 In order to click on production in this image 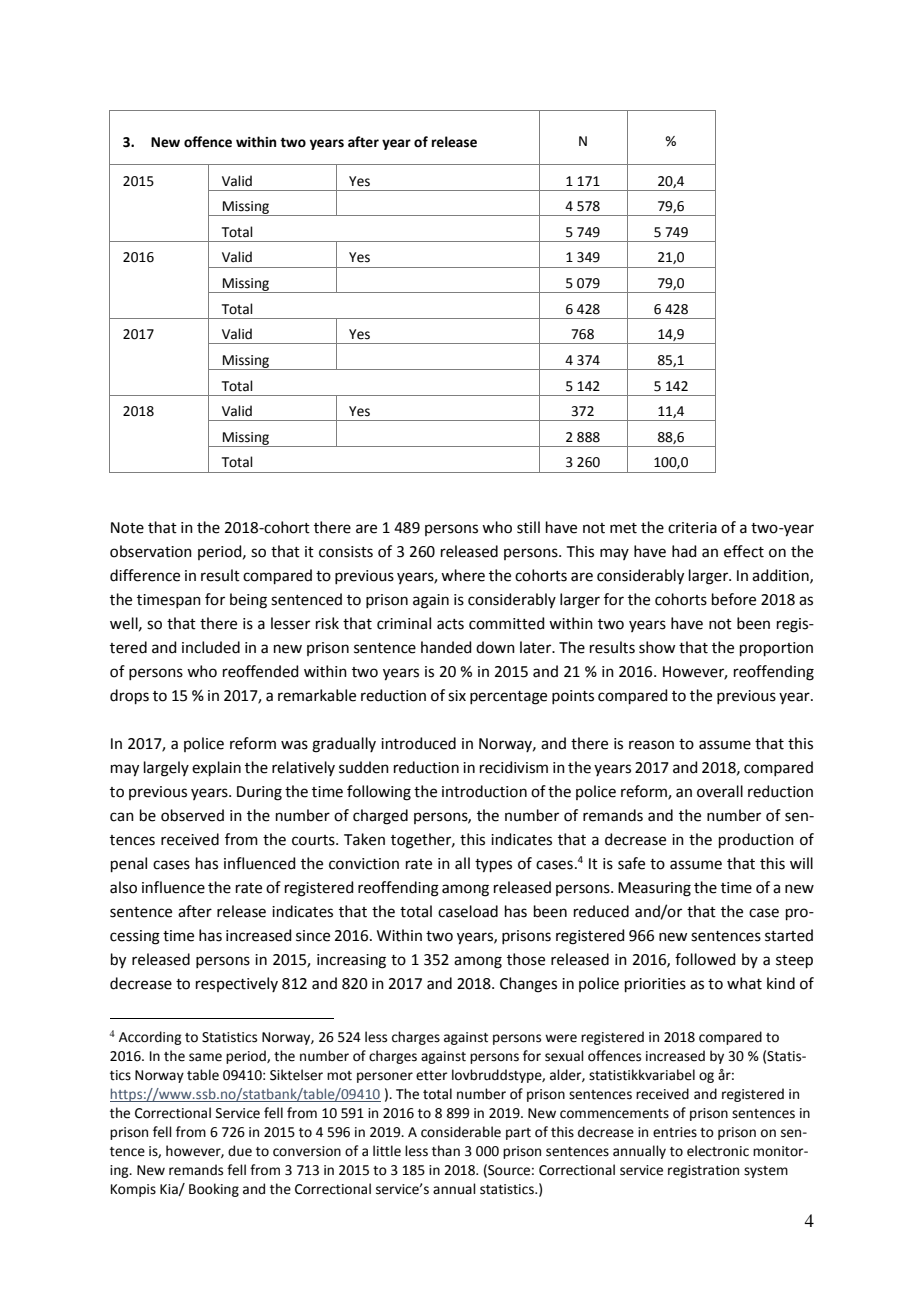, I will do `click(756, 840)`.
